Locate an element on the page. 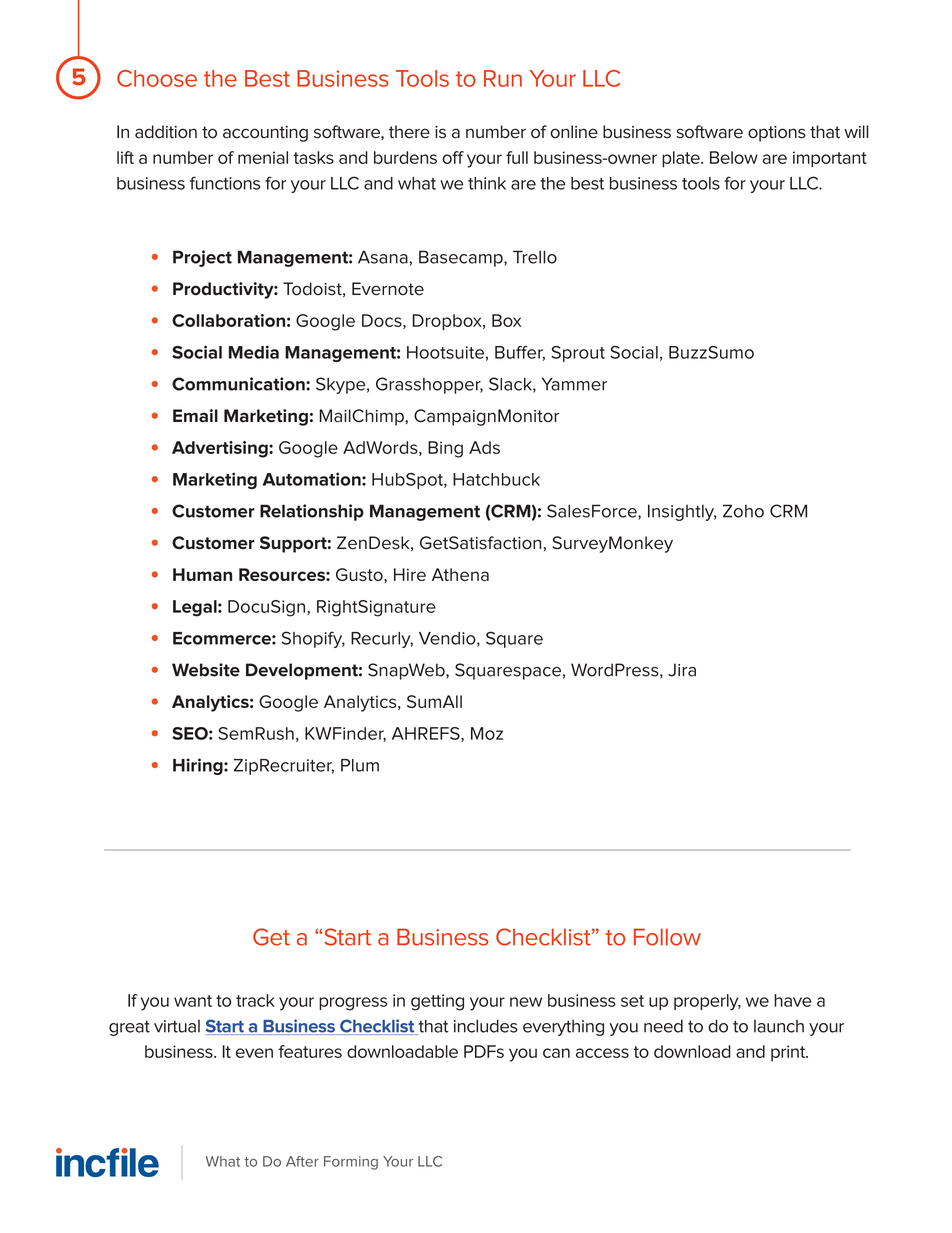 The image size is (952, 1233). Human is located at coordinates (202, 574).
